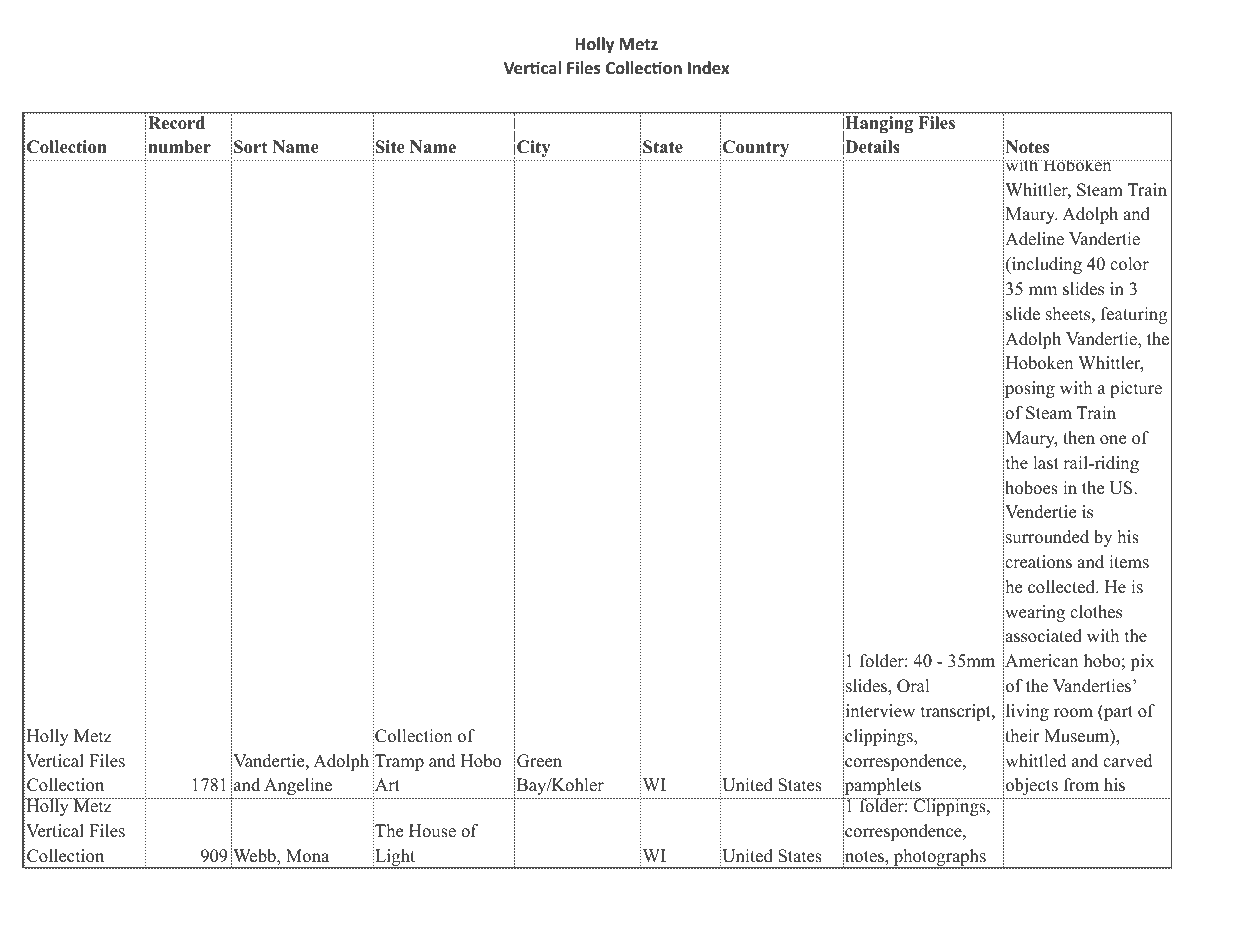 This screenshot has width=1233, height=952. What do you see at coordinates (250, 147) in the screenshot?
I see `Sort` at bounding box center [250, 147].
